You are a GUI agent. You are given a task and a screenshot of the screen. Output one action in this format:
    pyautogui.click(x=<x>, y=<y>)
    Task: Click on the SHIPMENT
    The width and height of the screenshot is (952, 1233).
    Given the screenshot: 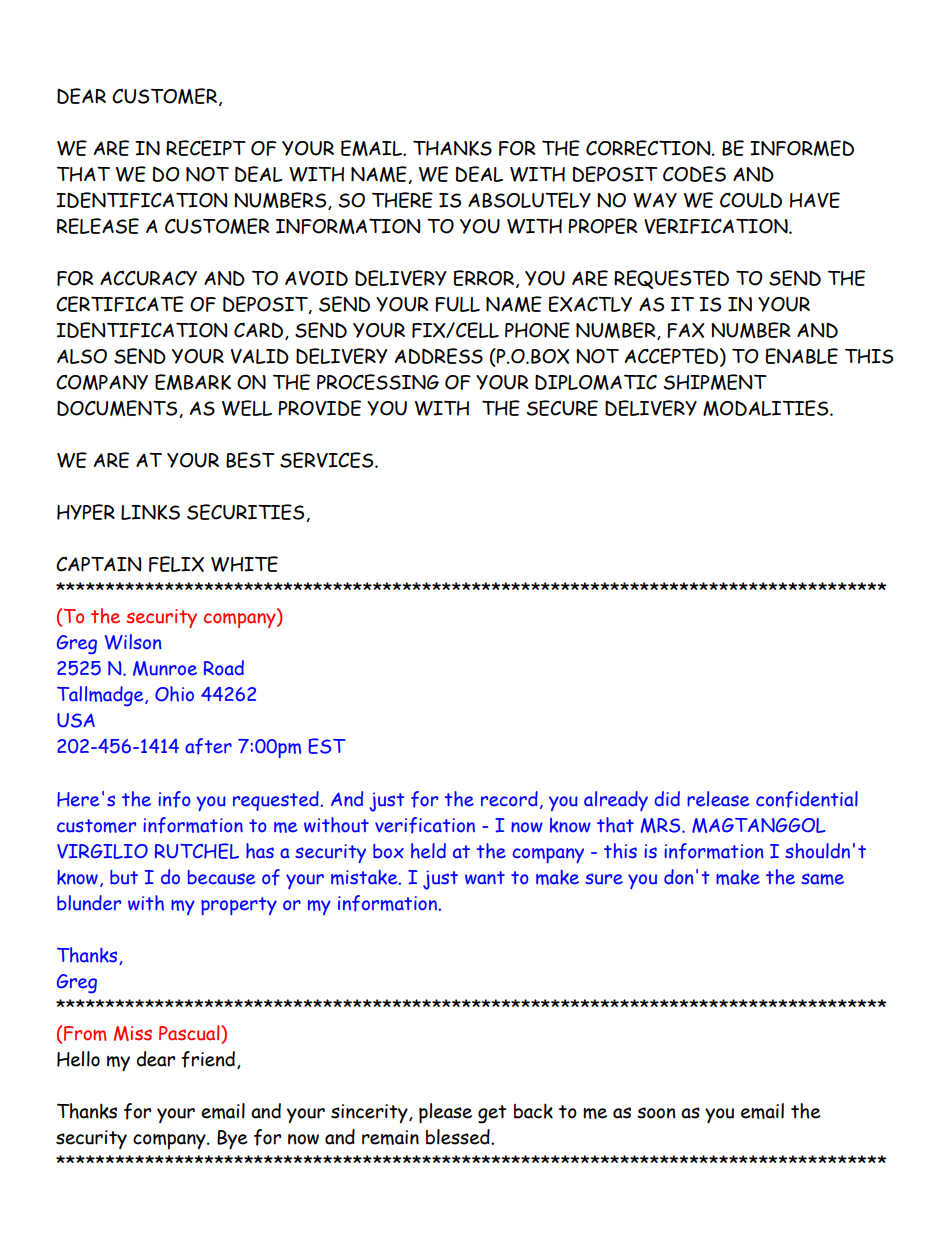 What is the action you would take?
    pyautogui.click(x=715, y=382)
